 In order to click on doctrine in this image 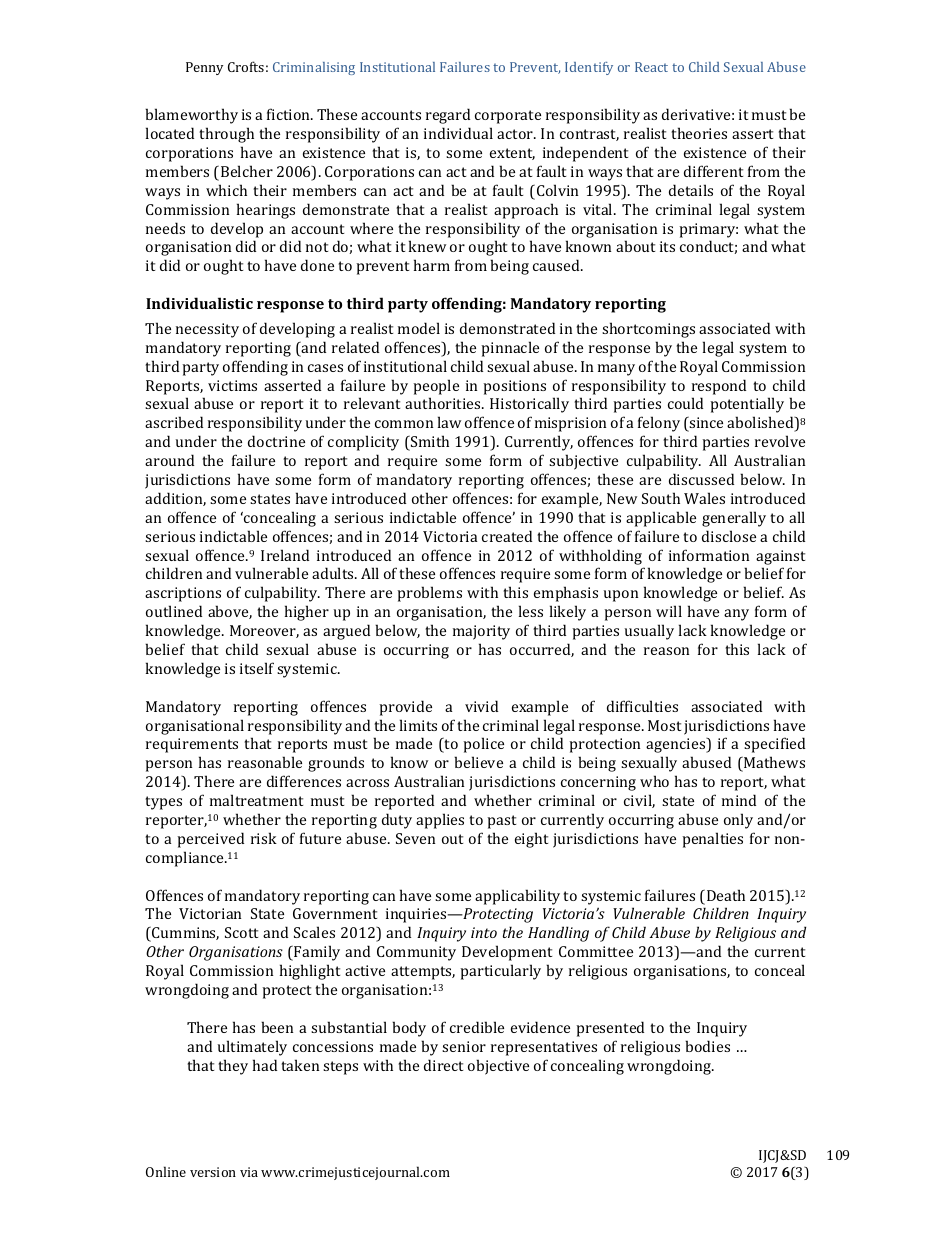, I will do `click(276, 441)`.
